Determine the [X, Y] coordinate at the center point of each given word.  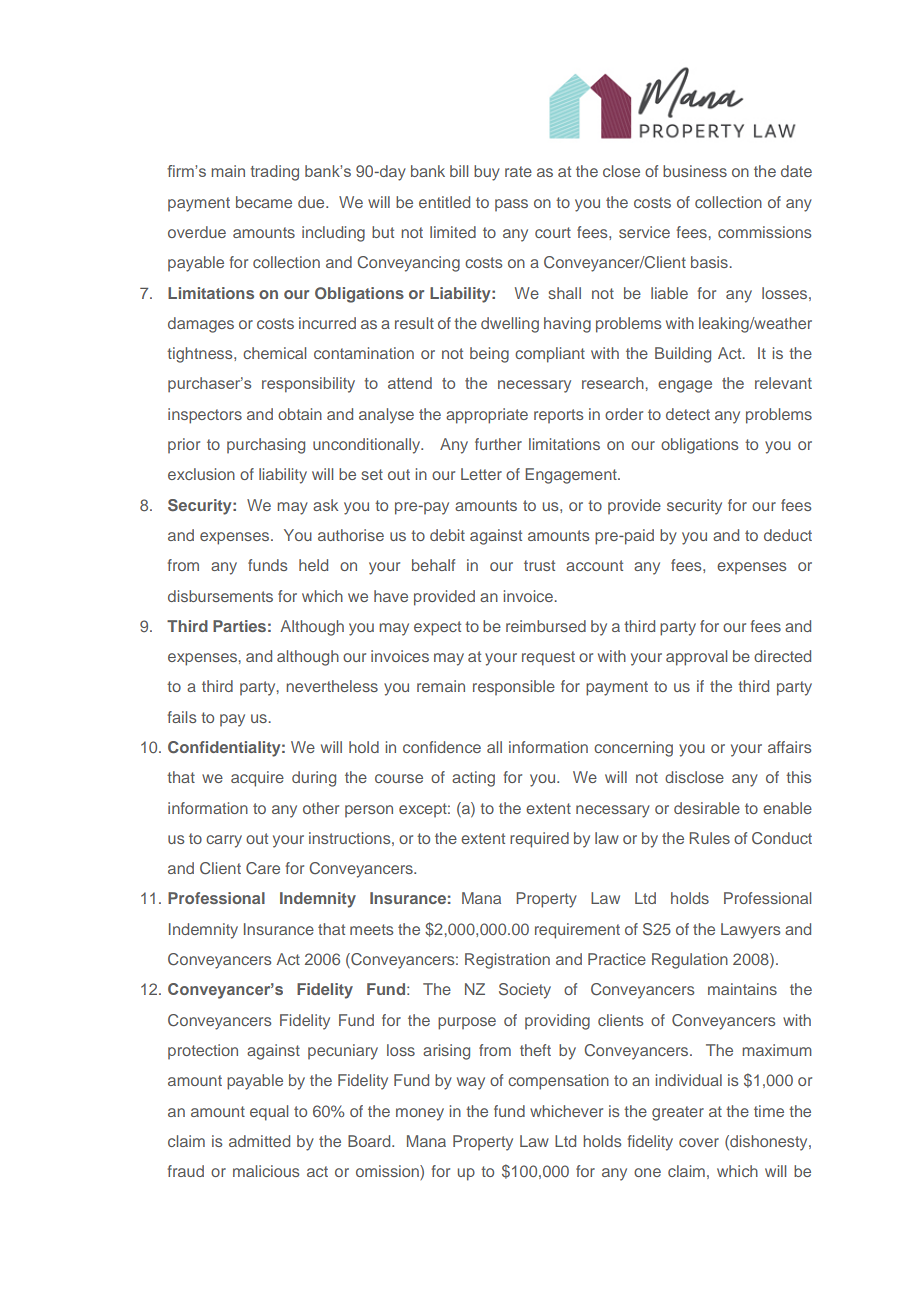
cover [699, 1142]
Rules [710, 838]
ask [325, 505]
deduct [788, 535]
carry [224, 841]
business [695, 171]
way [471, 1083]
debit [447, 535]
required [539, 840]
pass [511, 205]
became [264, 202]
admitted [259, 1141]
